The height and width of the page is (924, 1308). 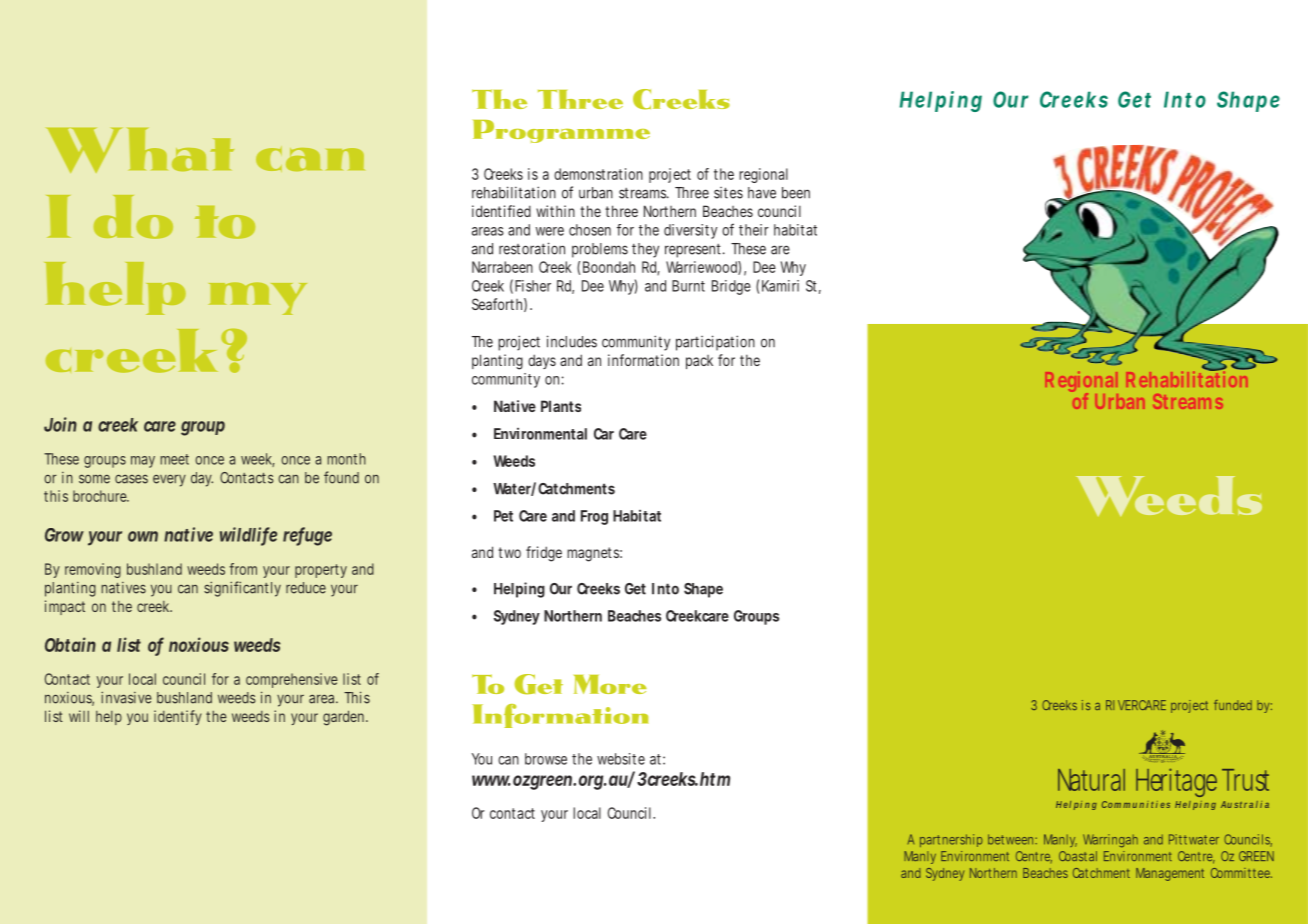 I want to click on participation, so click(x=715, y=343).
